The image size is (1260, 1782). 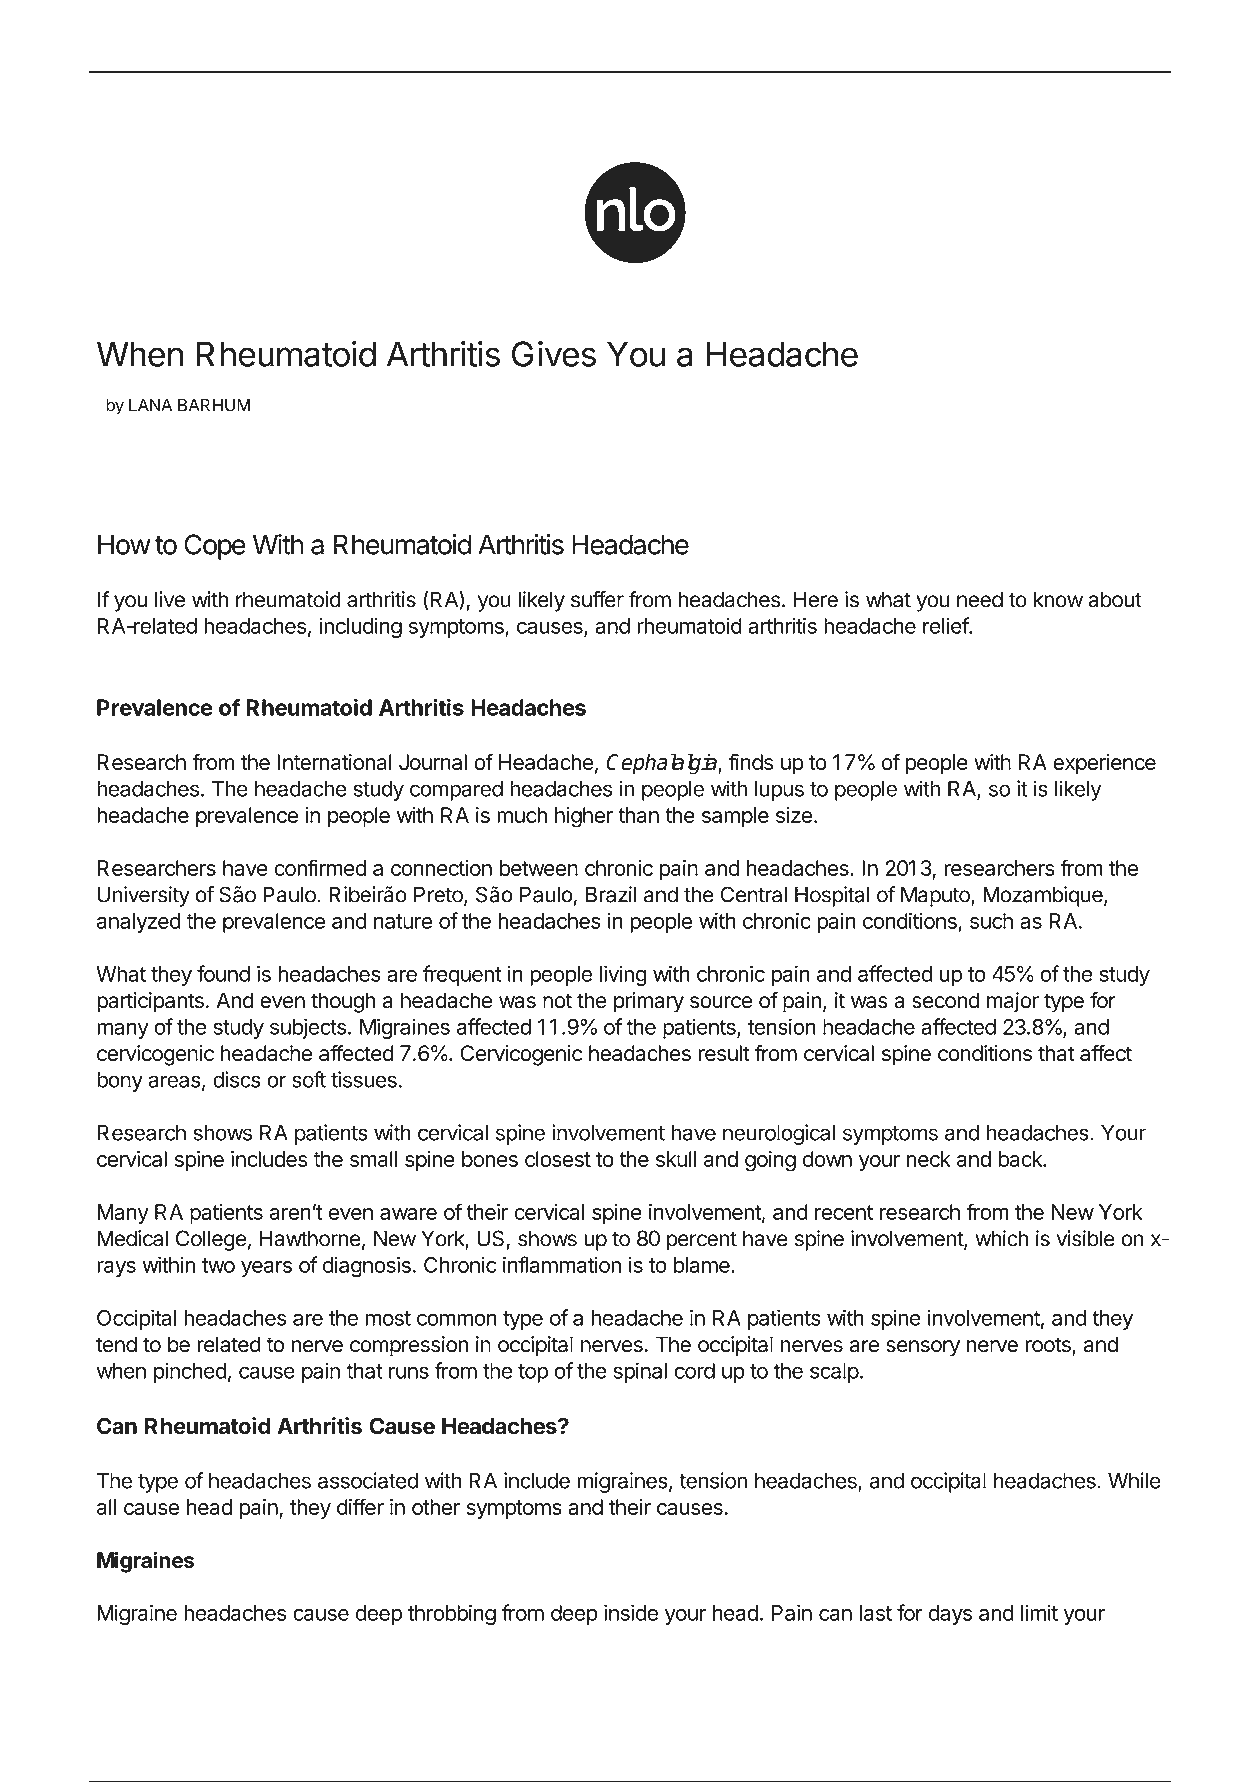 What do you see at coordinates (360, 1506) in the screenshot?
I see `differ` at bounding box center [360, 1506].
